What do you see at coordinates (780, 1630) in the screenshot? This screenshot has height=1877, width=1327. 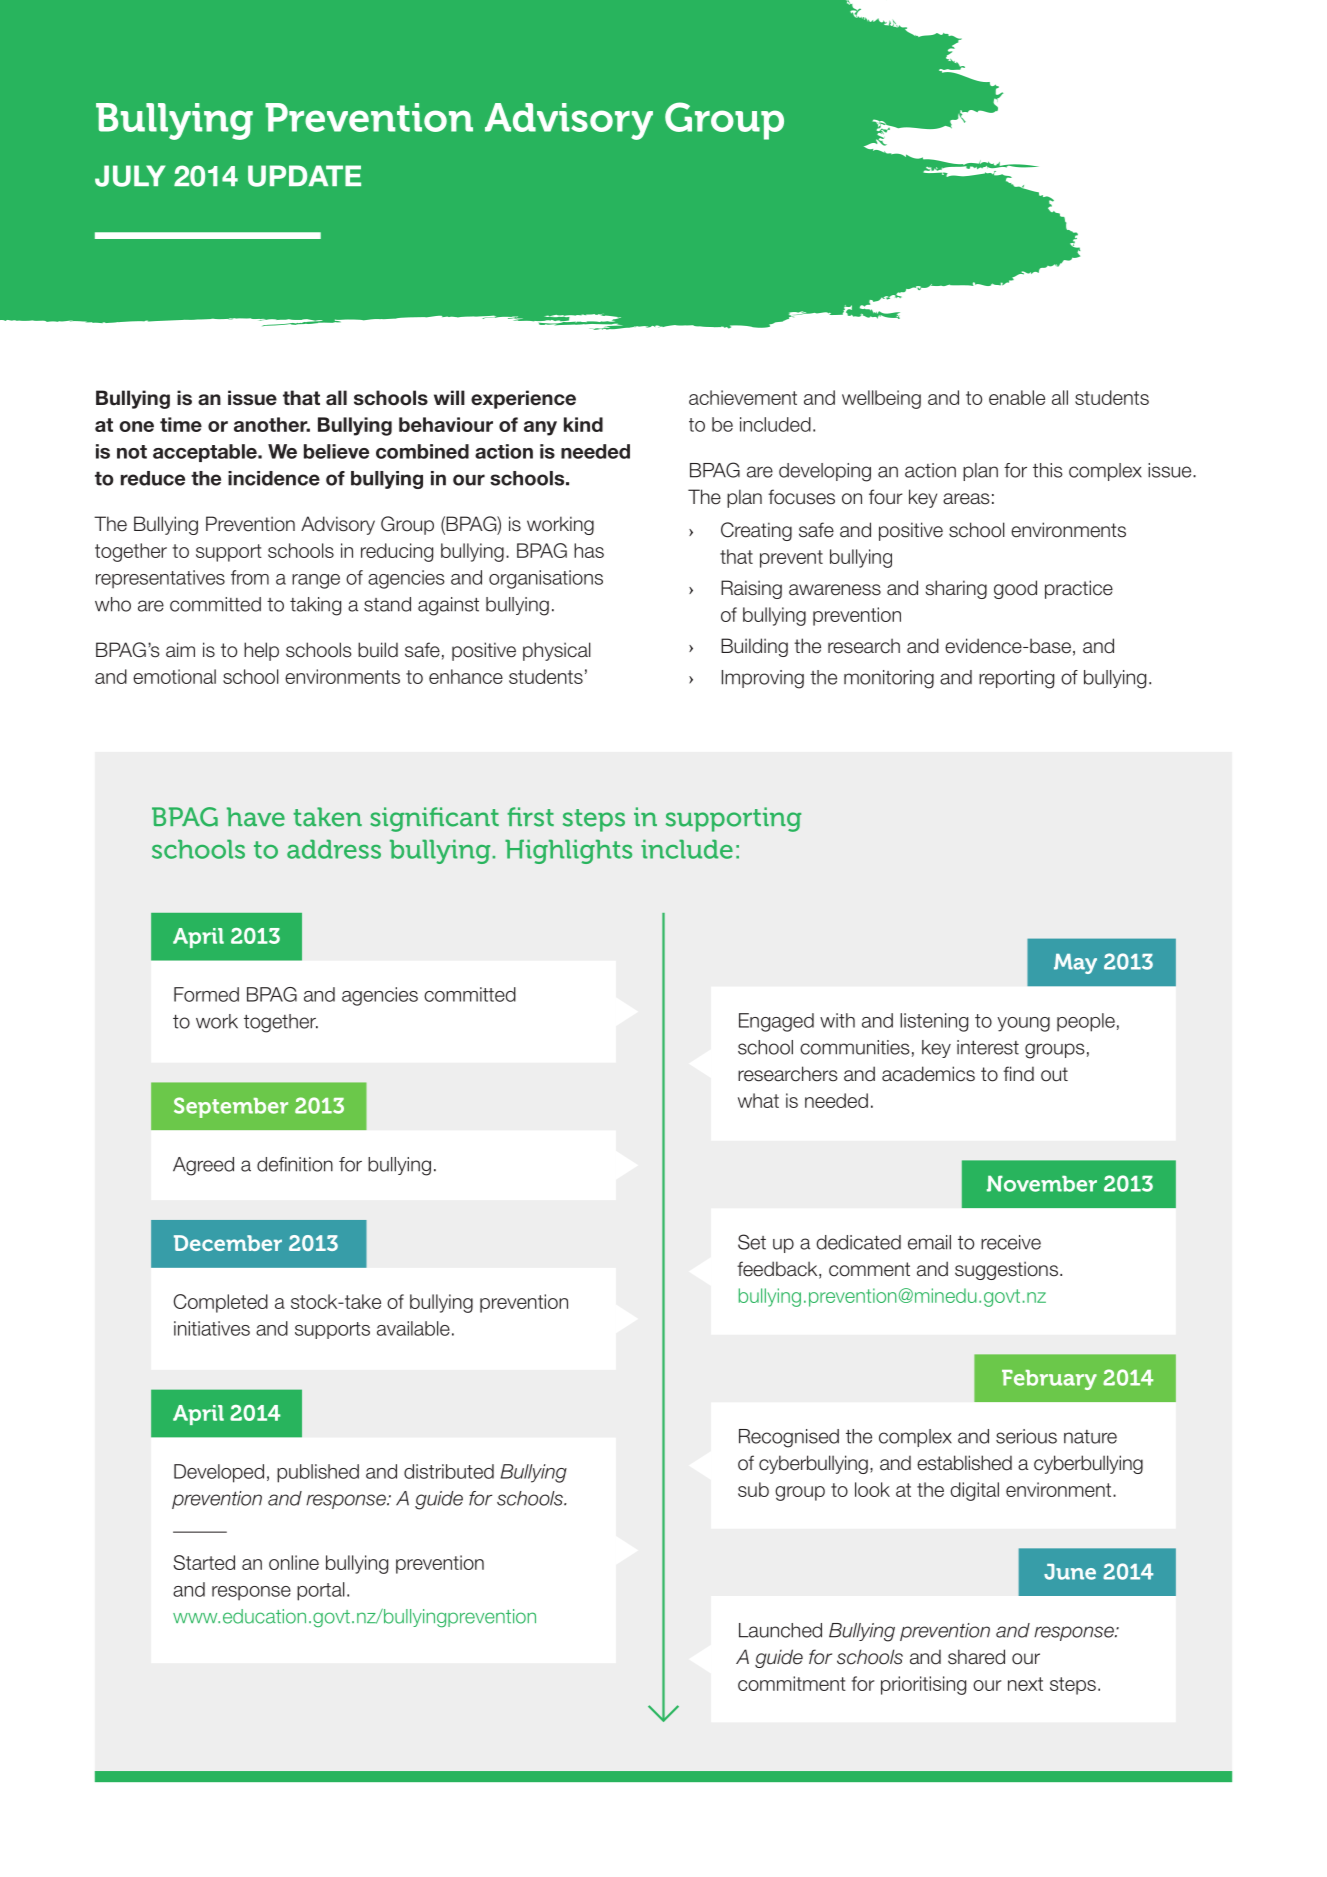 I see `Launched` at bounding box center [780, 1630].
